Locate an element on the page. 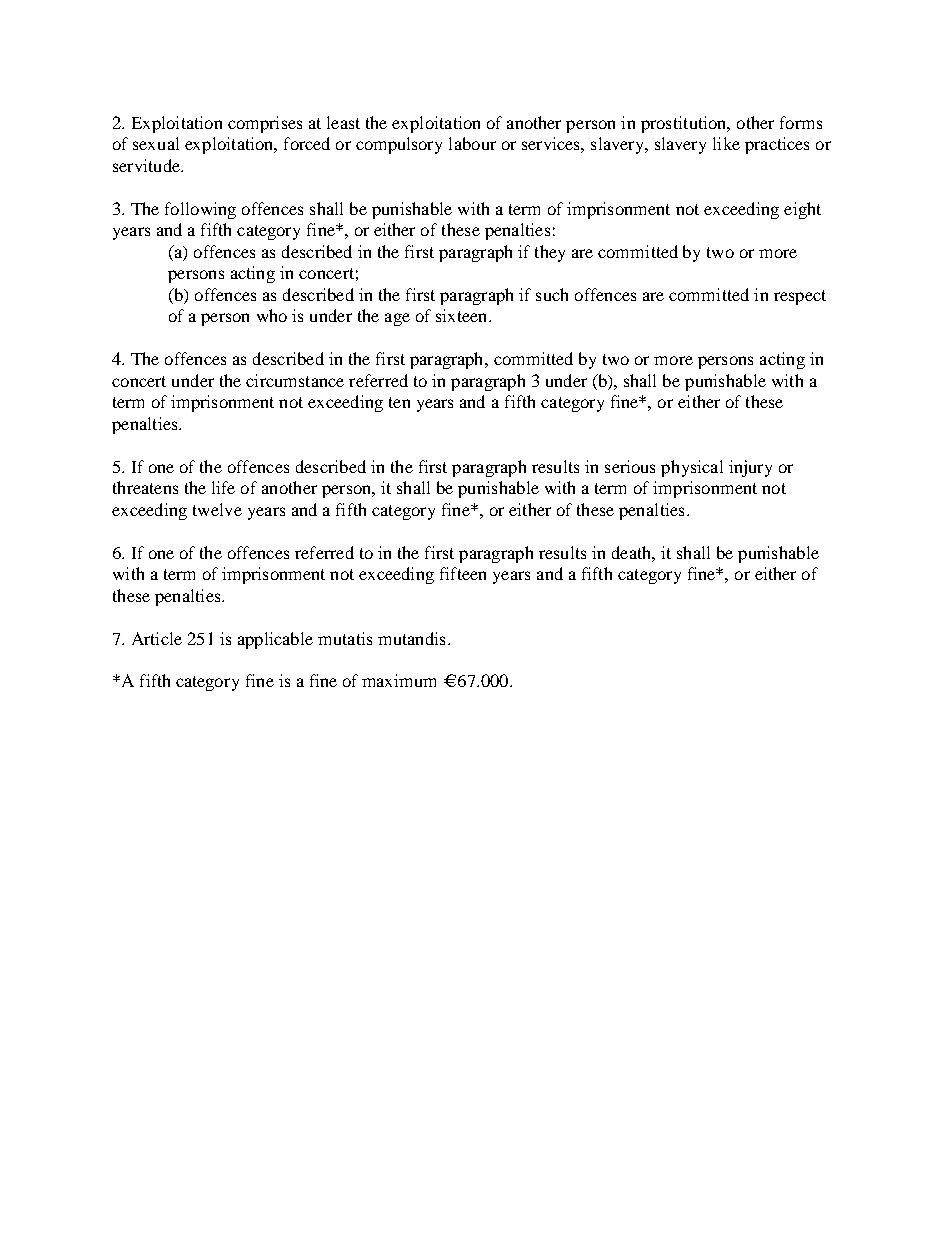 The width and height of the page is (952, 1233). labour is located at coordinates (472, 143).
